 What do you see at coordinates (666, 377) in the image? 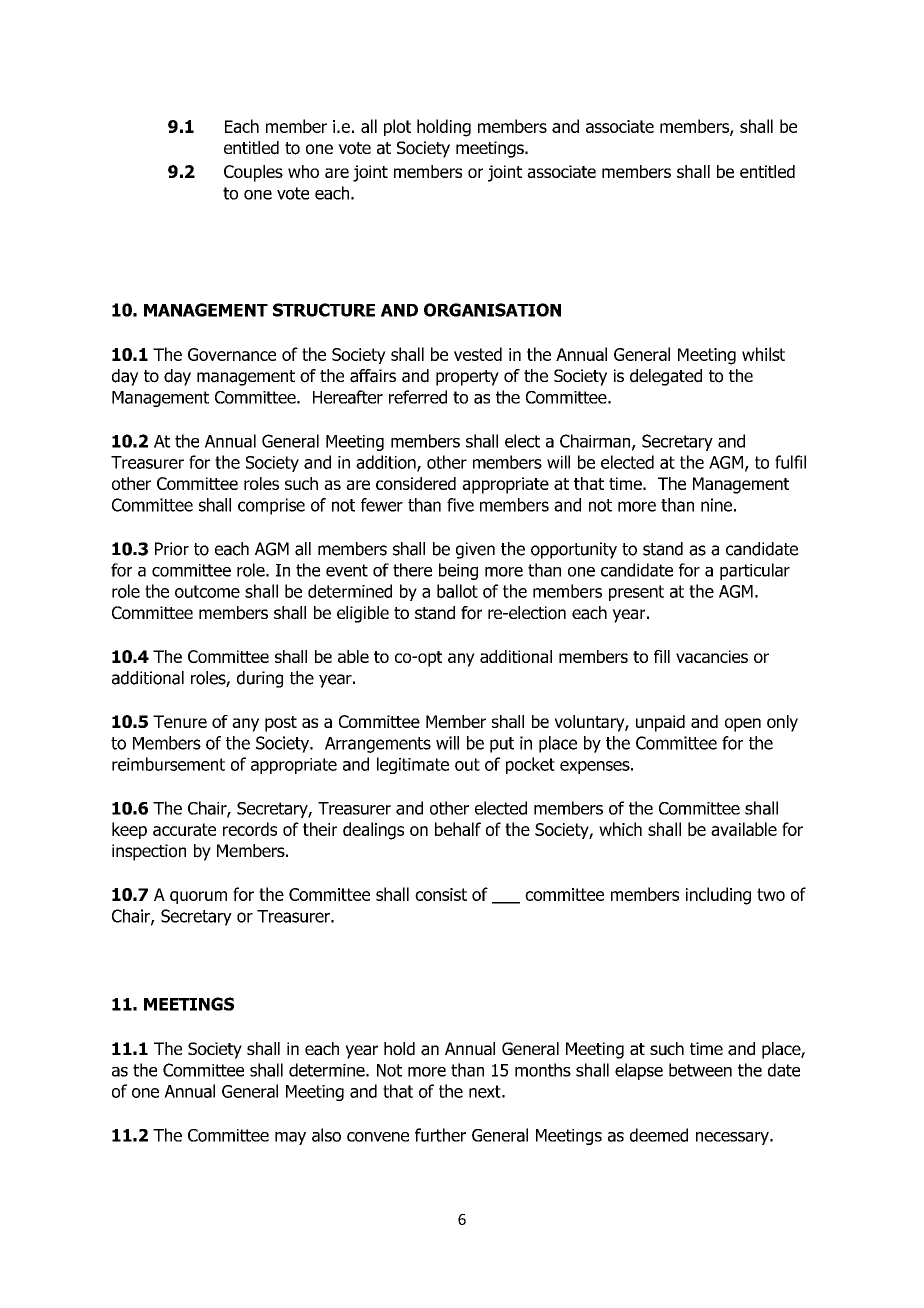
I see `delegated` at bounding box center [666, 377].
